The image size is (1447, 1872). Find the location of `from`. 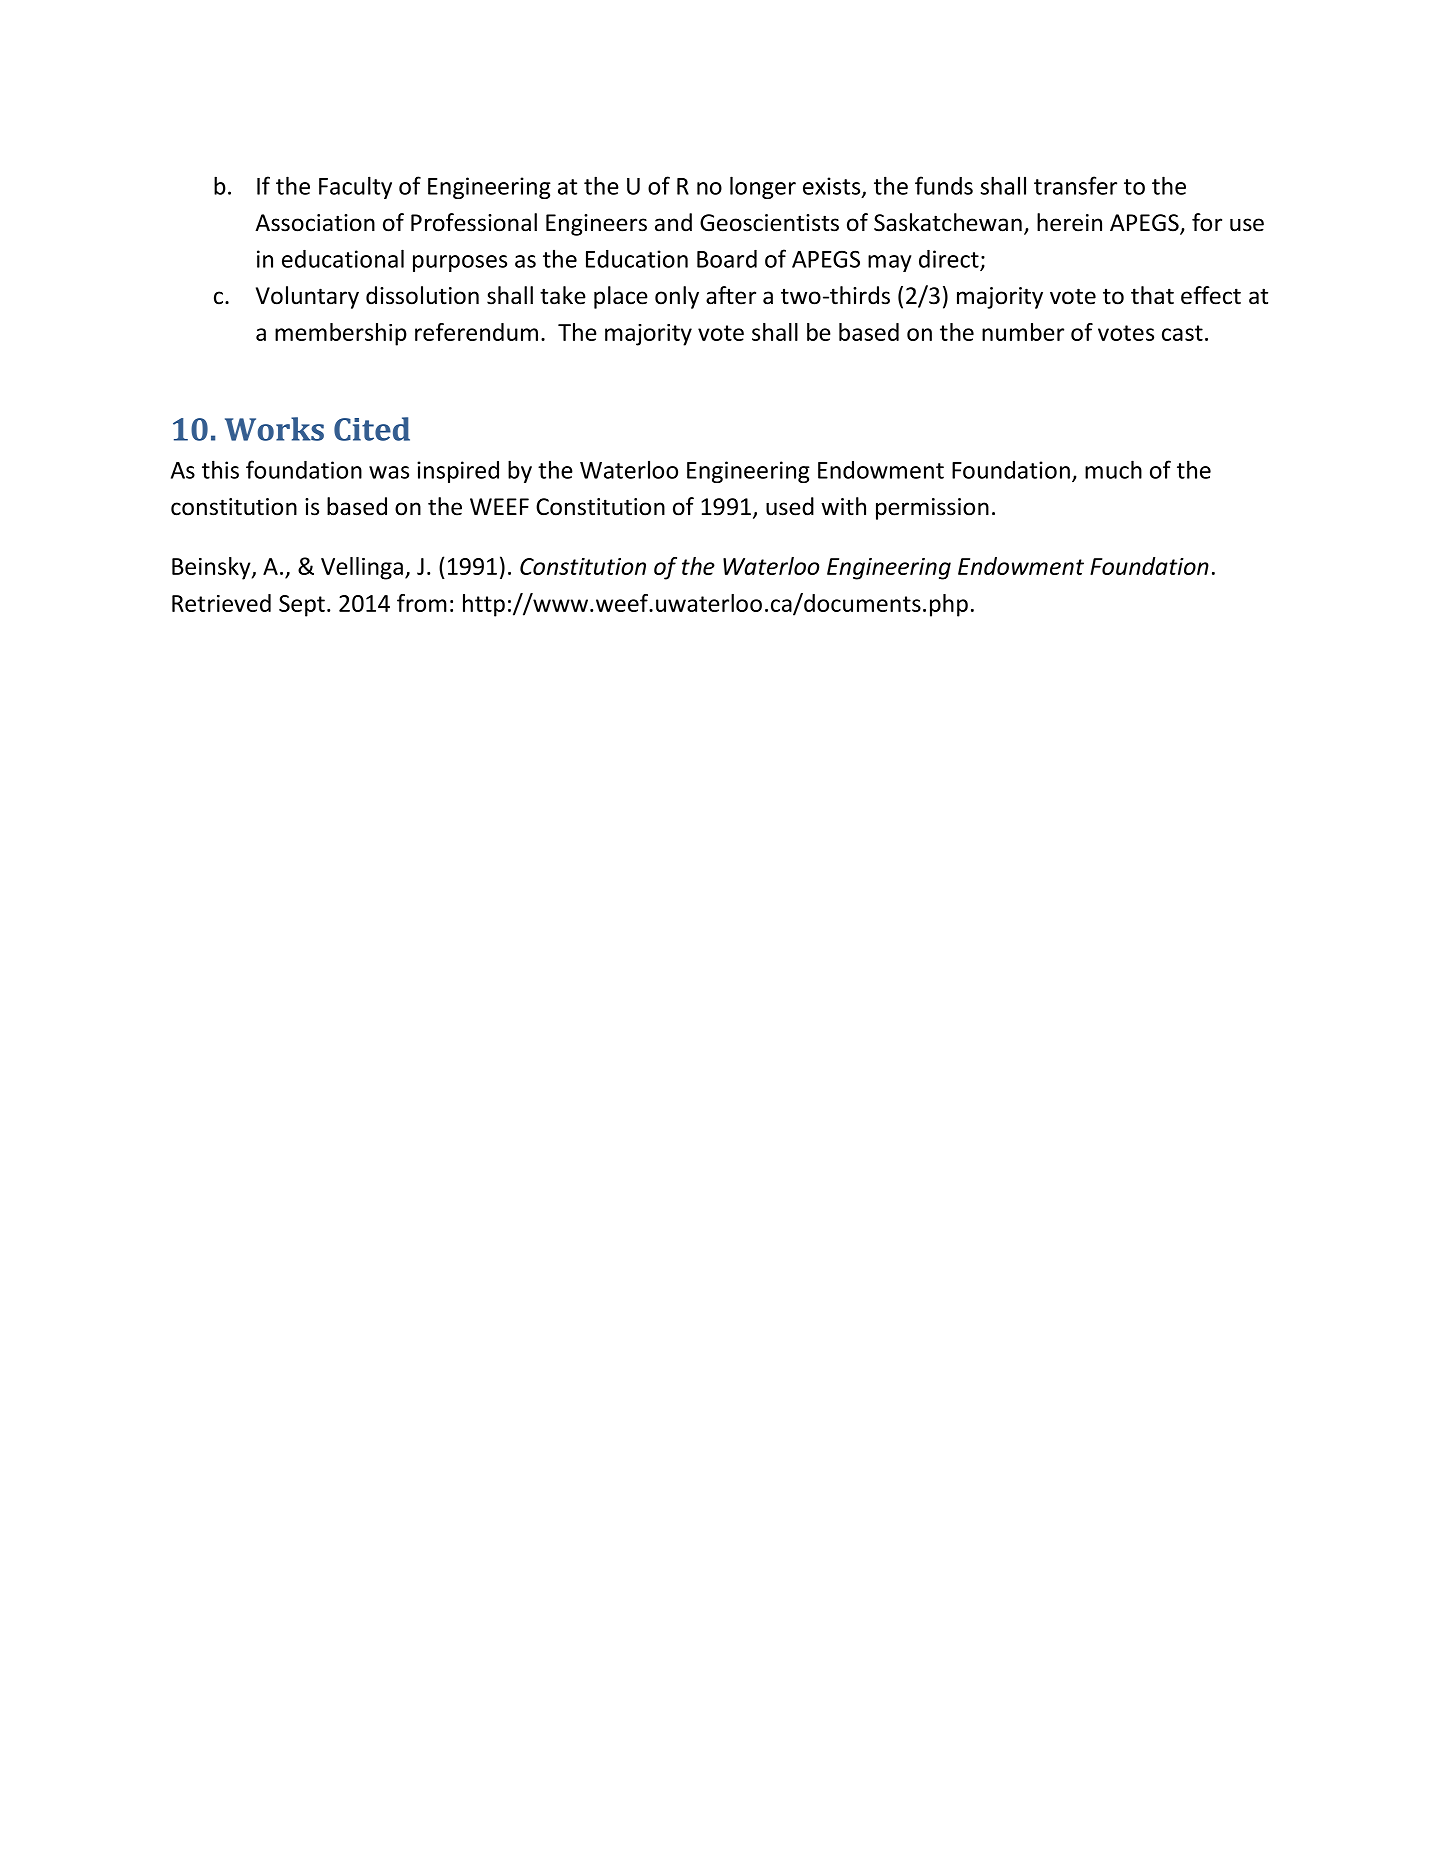

from is located at coordinates (422, 603).
